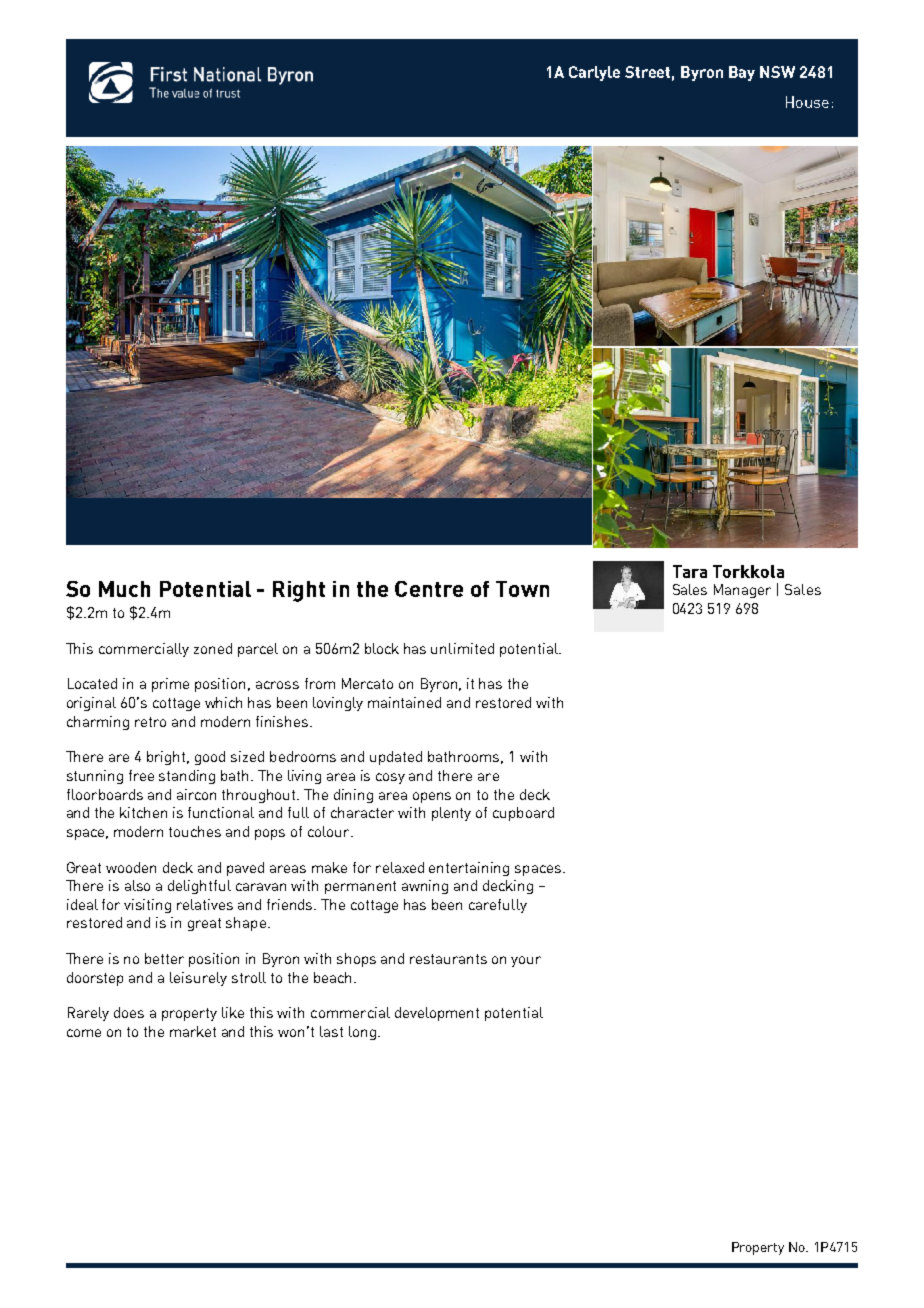  Describe the element at coordinates (129, 1012) in the document. I see `does` at that location.
